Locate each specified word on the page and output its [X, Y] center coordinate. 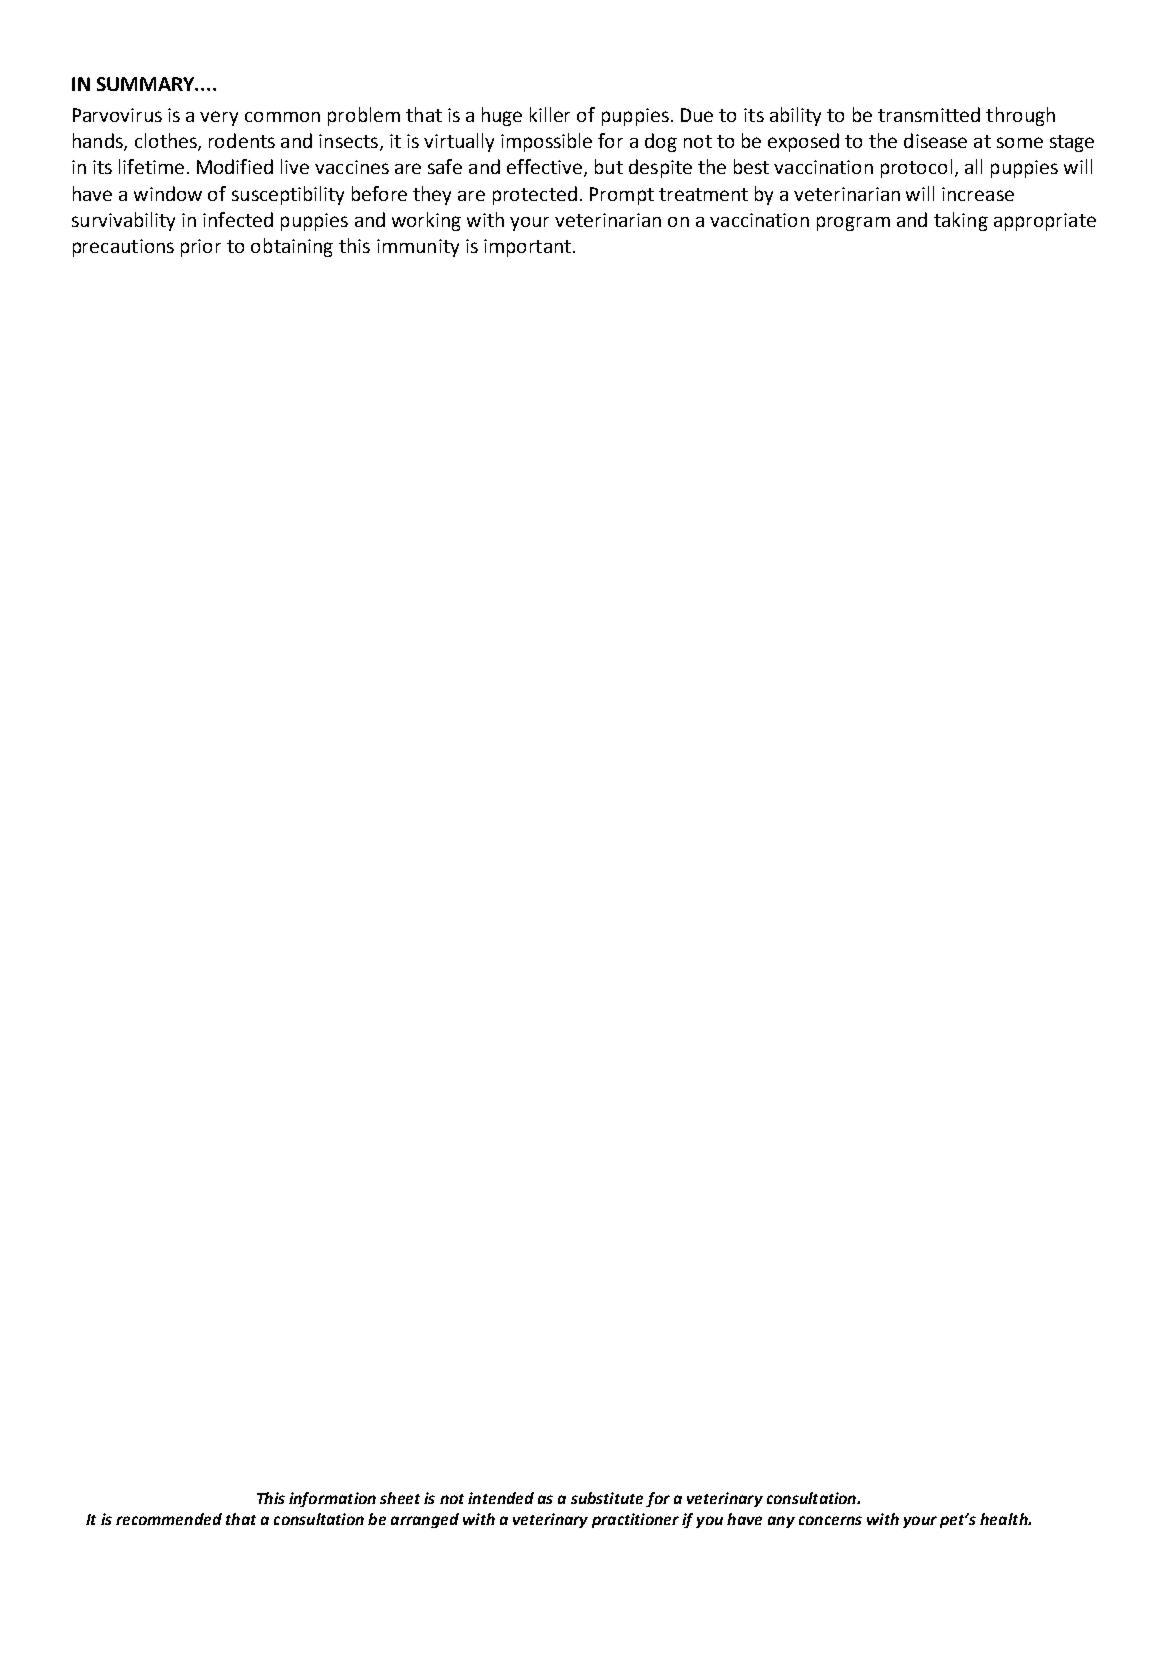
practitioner [635, 1520]
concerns [830, 1520]
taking [961, 221]
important [527, 248]
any [781, 1522]
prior [201, 248]
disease [935, 140]
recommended [169, 1519]
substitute [607, 1498]
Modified [235, 166]
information [332, 1499]
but [609, 166]
